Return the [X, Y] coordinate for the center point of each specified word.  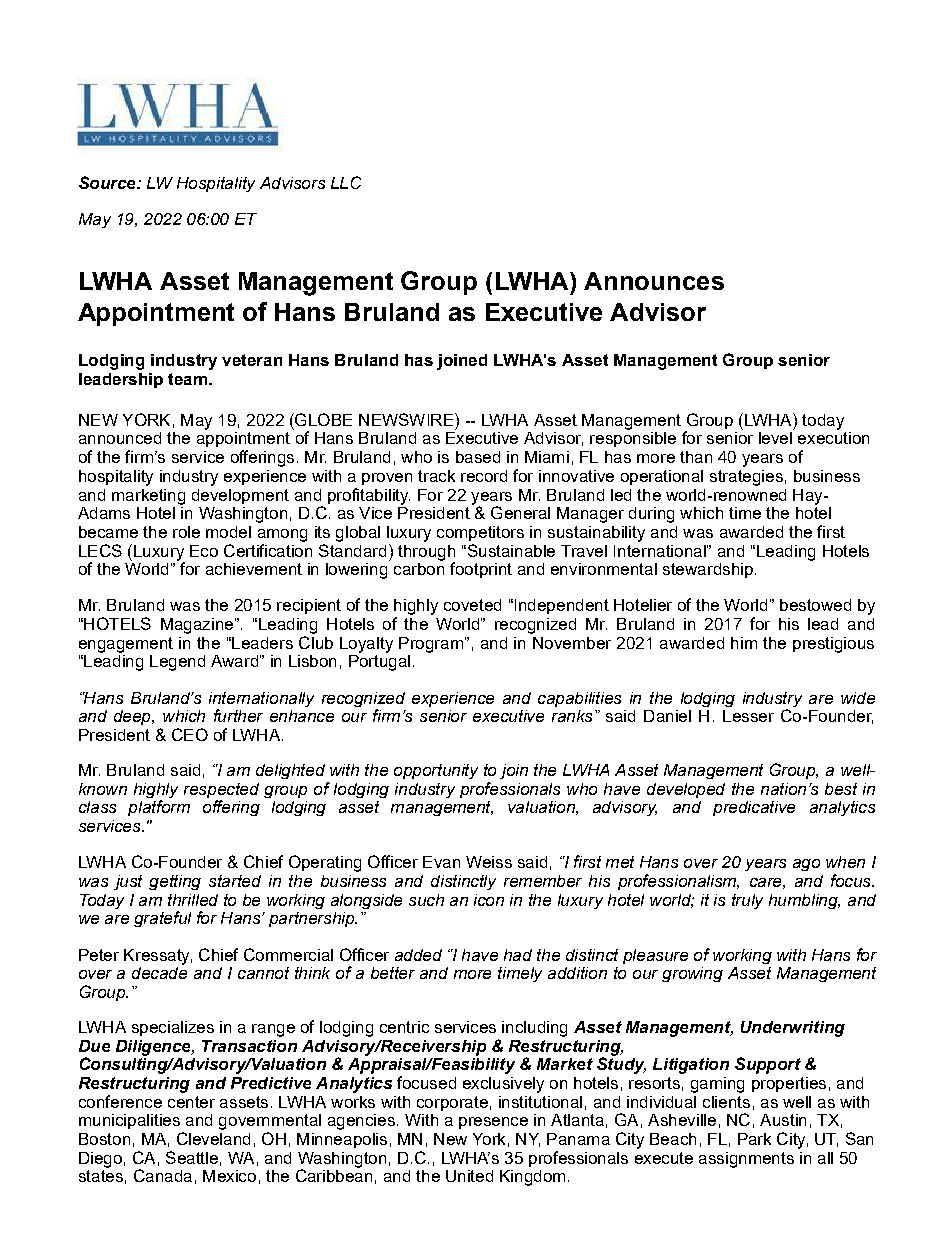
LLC [346, 182]
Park [754, 1139]
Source [108, 182]
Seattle [192, 1157]
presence [493, 1123]
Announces [654, 281]
